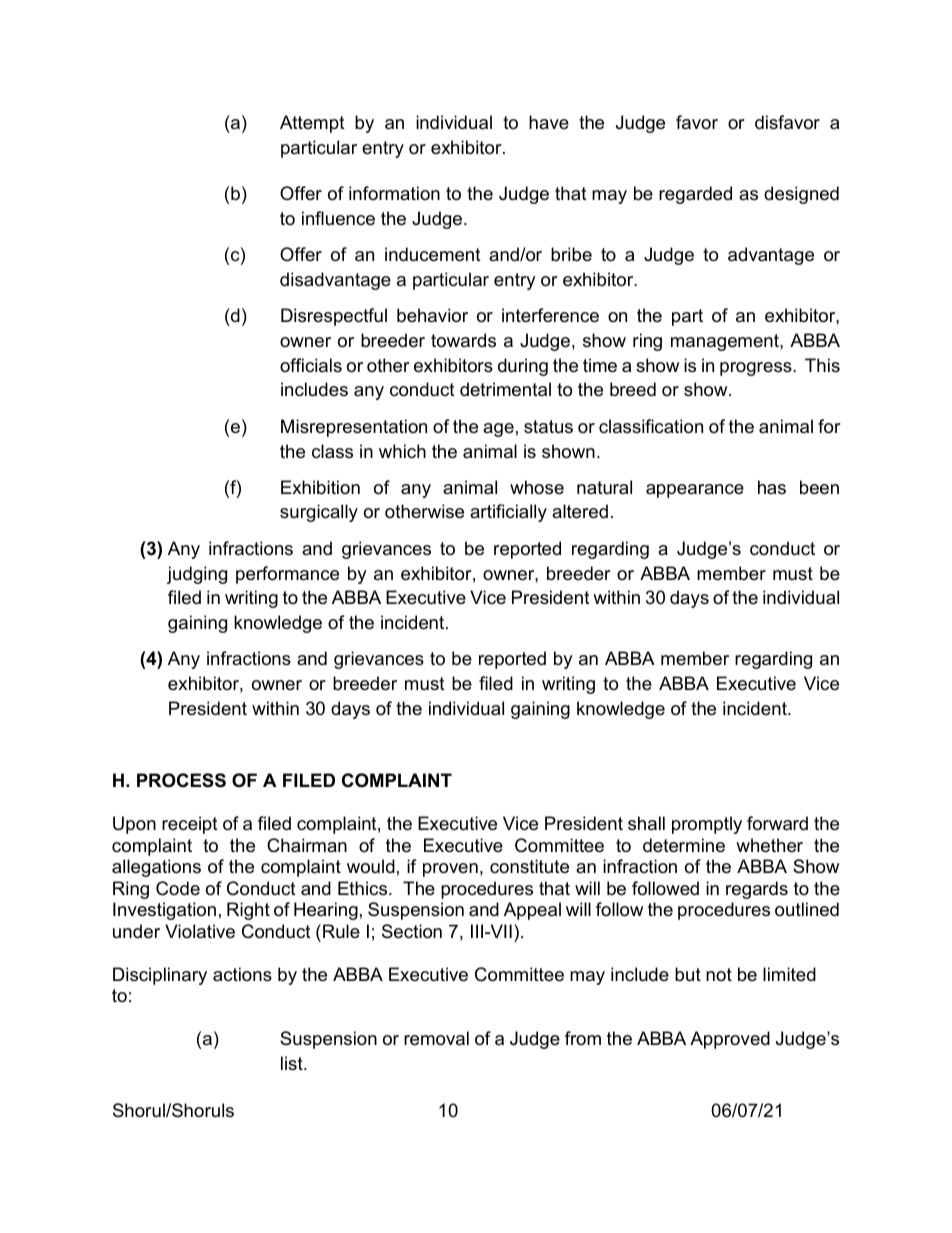 This screenshot has width=952, height=1233. I want to click on officials, so click(311, 365).
